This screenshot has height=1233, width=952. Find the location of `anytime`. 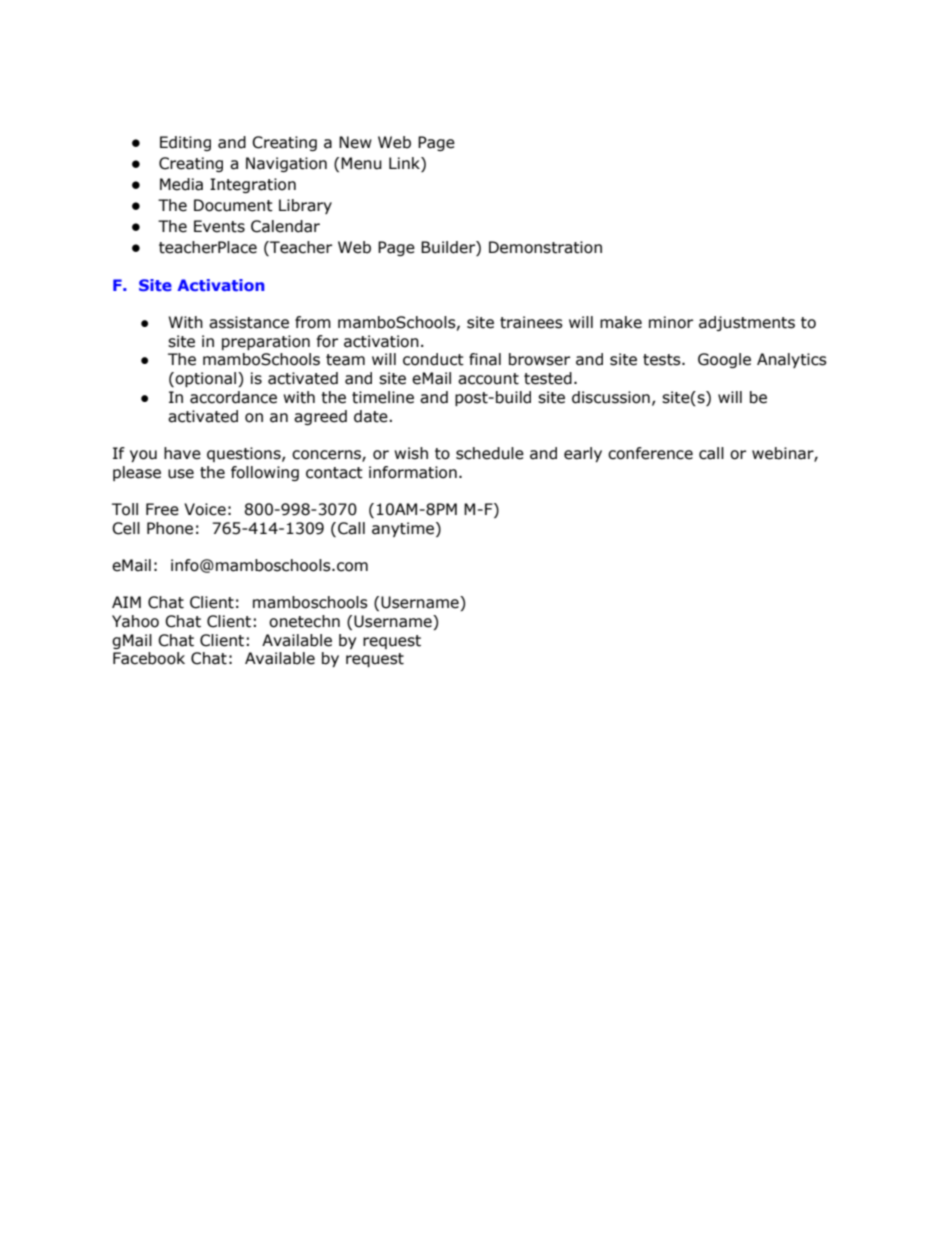

anytime is located at coordinates (403, 529).
